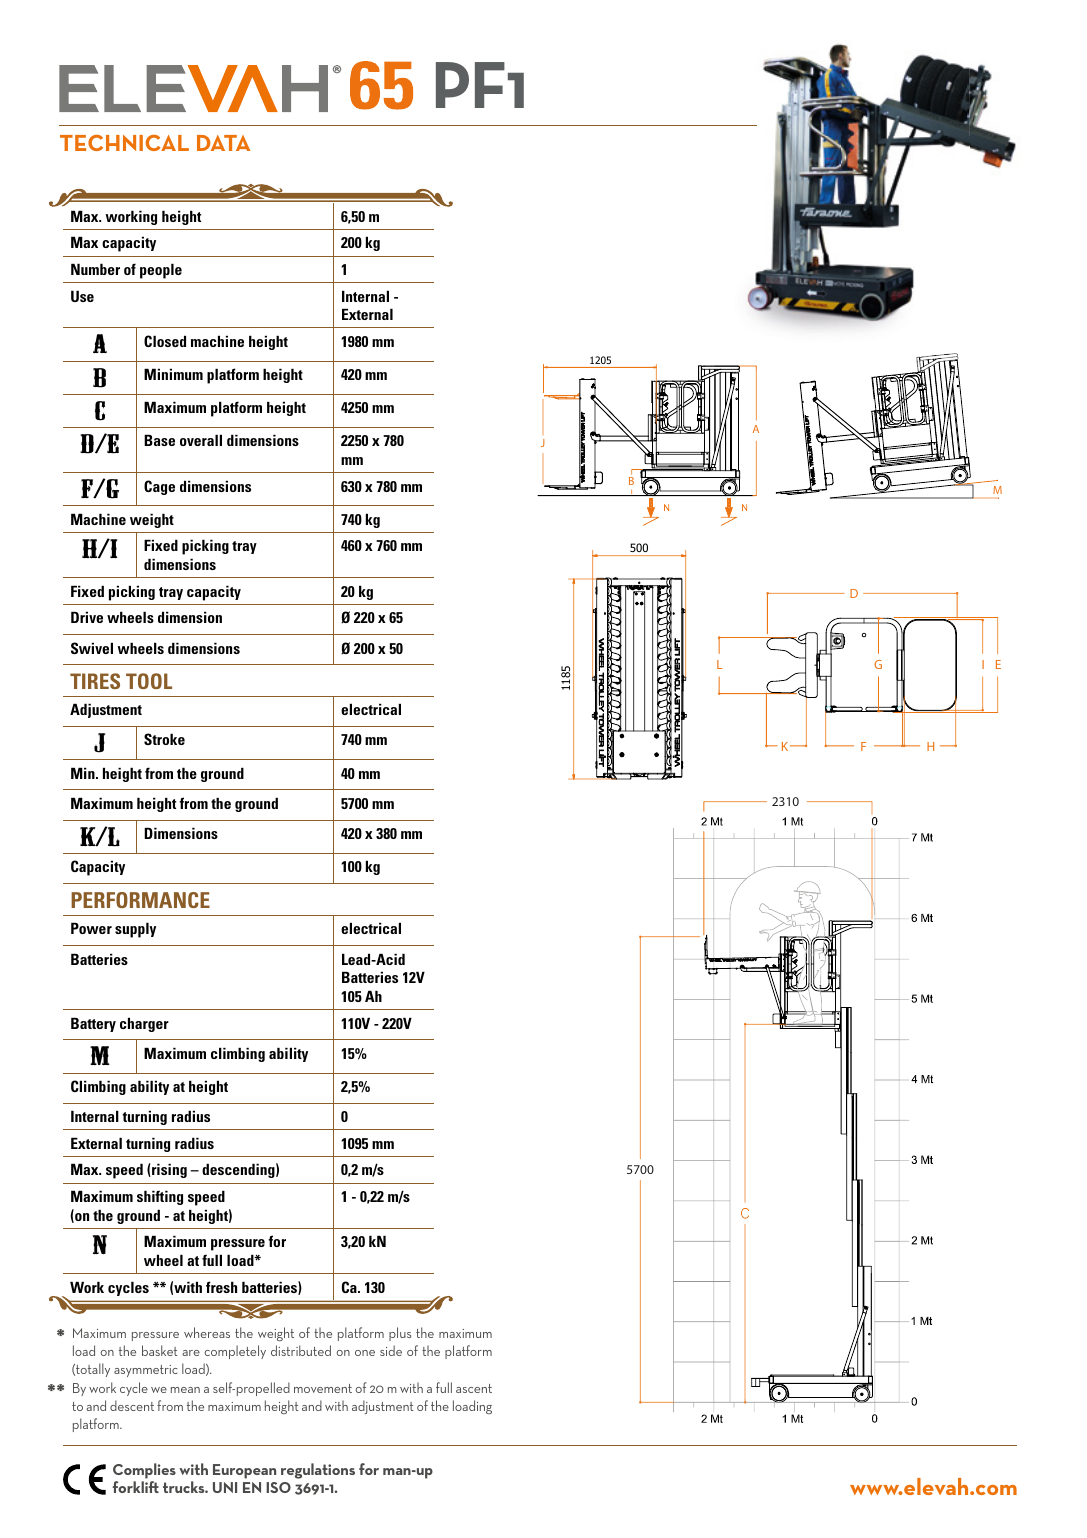 This image has height=1538, width=1087. Describe the element at coordinates (144, 1024) in the image. I see `charger` at that location.
